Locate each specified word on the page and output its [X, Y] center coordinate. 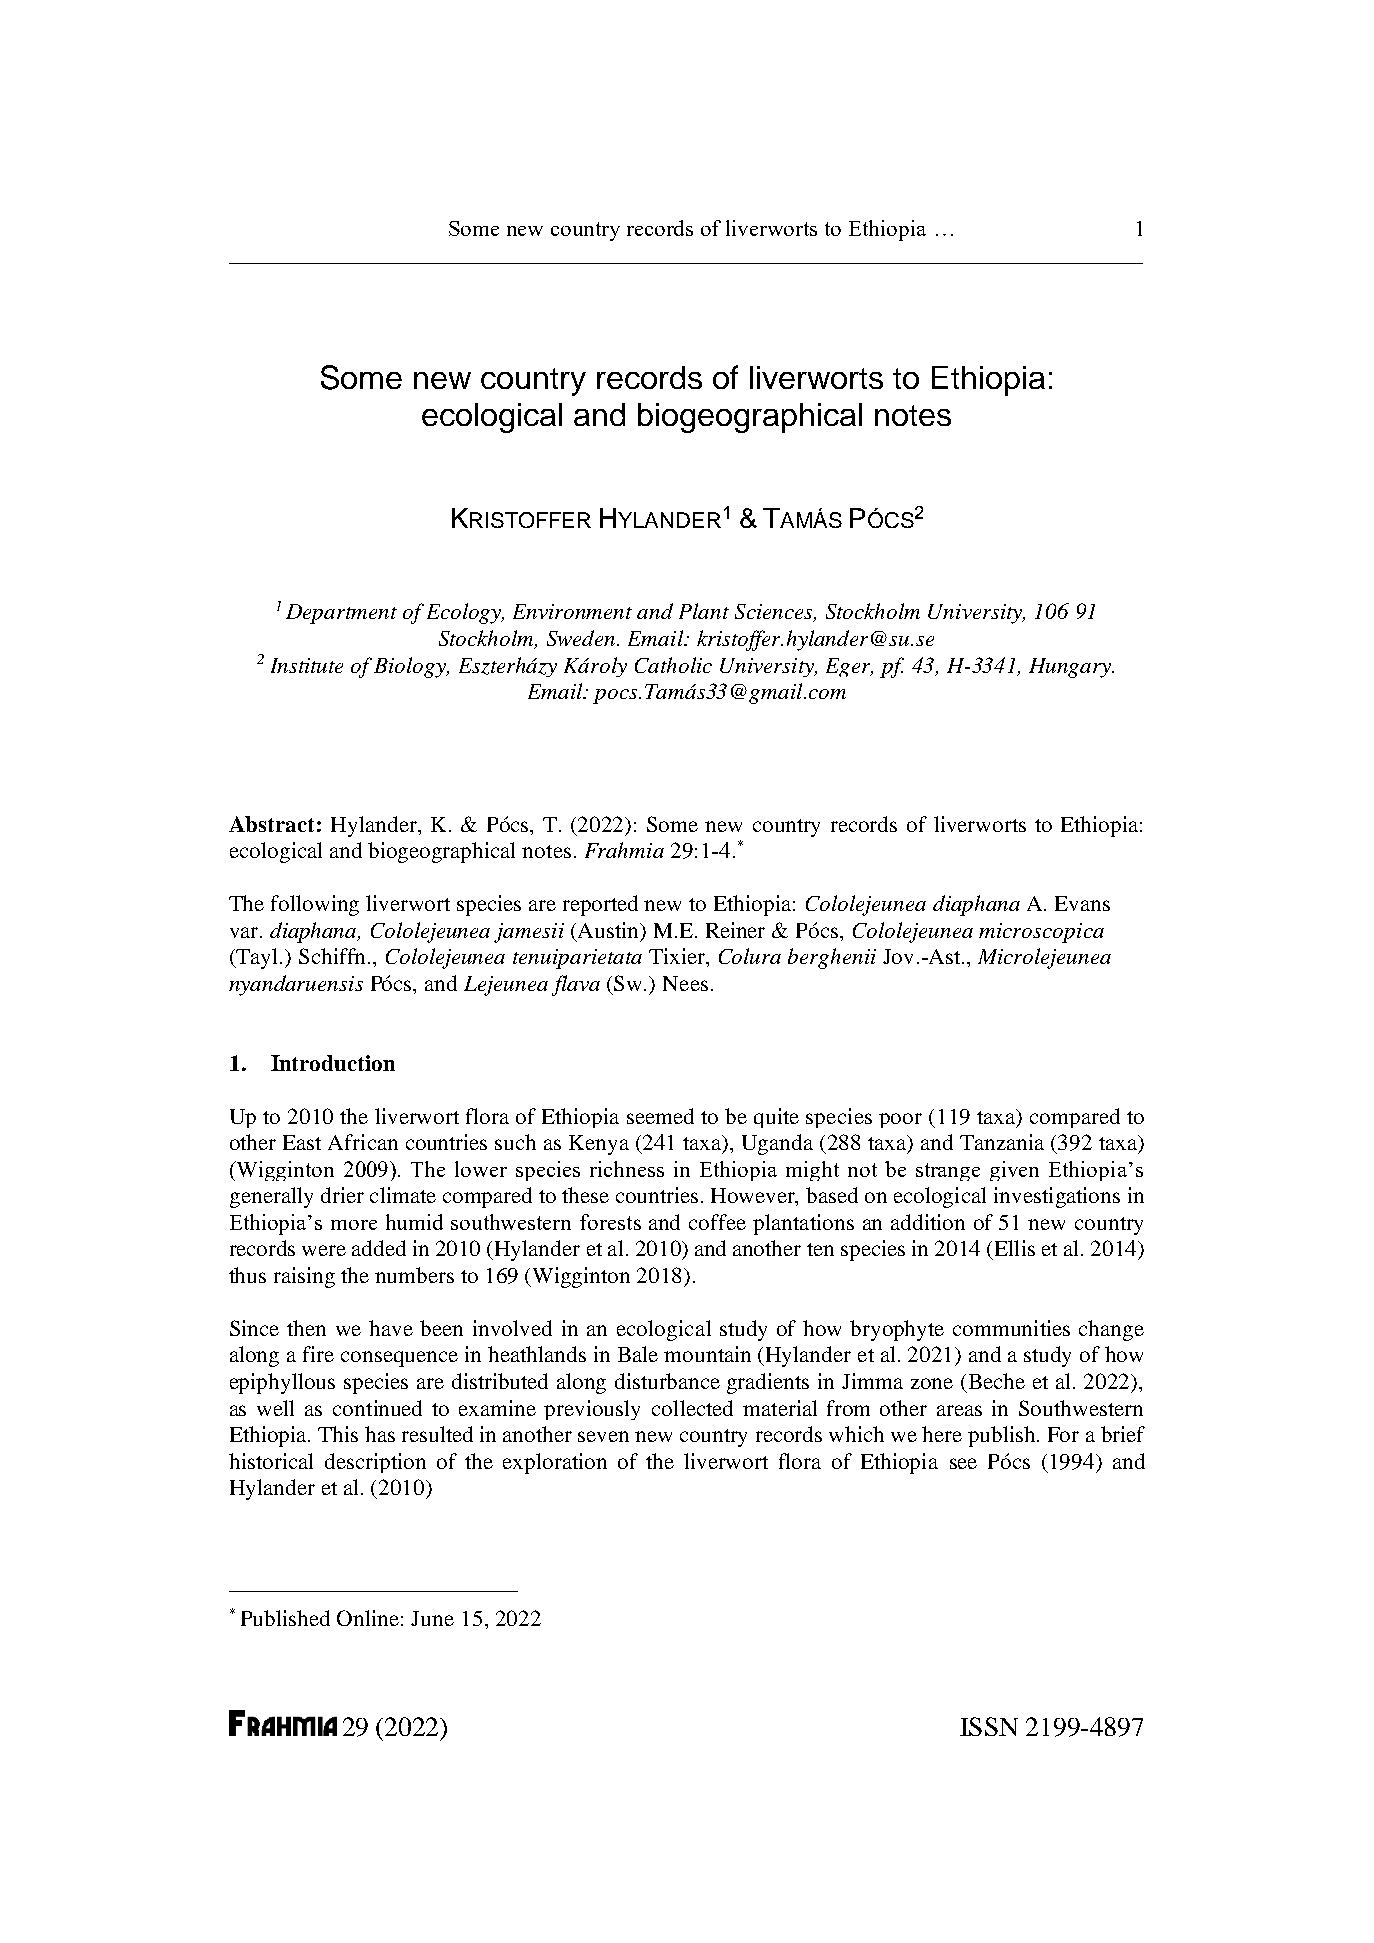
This [338, 1434]
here [942, 1434]
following [315, 905]
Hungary [1071, 668]
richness [627, 1169]
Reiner [735, 930]
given [1014, 1171]
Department [341, 614]
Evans [1082, 903]
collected [692, 1408]
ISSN [989, 1726]
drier [342, 1195]
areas [959, 1410]
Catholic [673, 665]
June [432, 1618]
